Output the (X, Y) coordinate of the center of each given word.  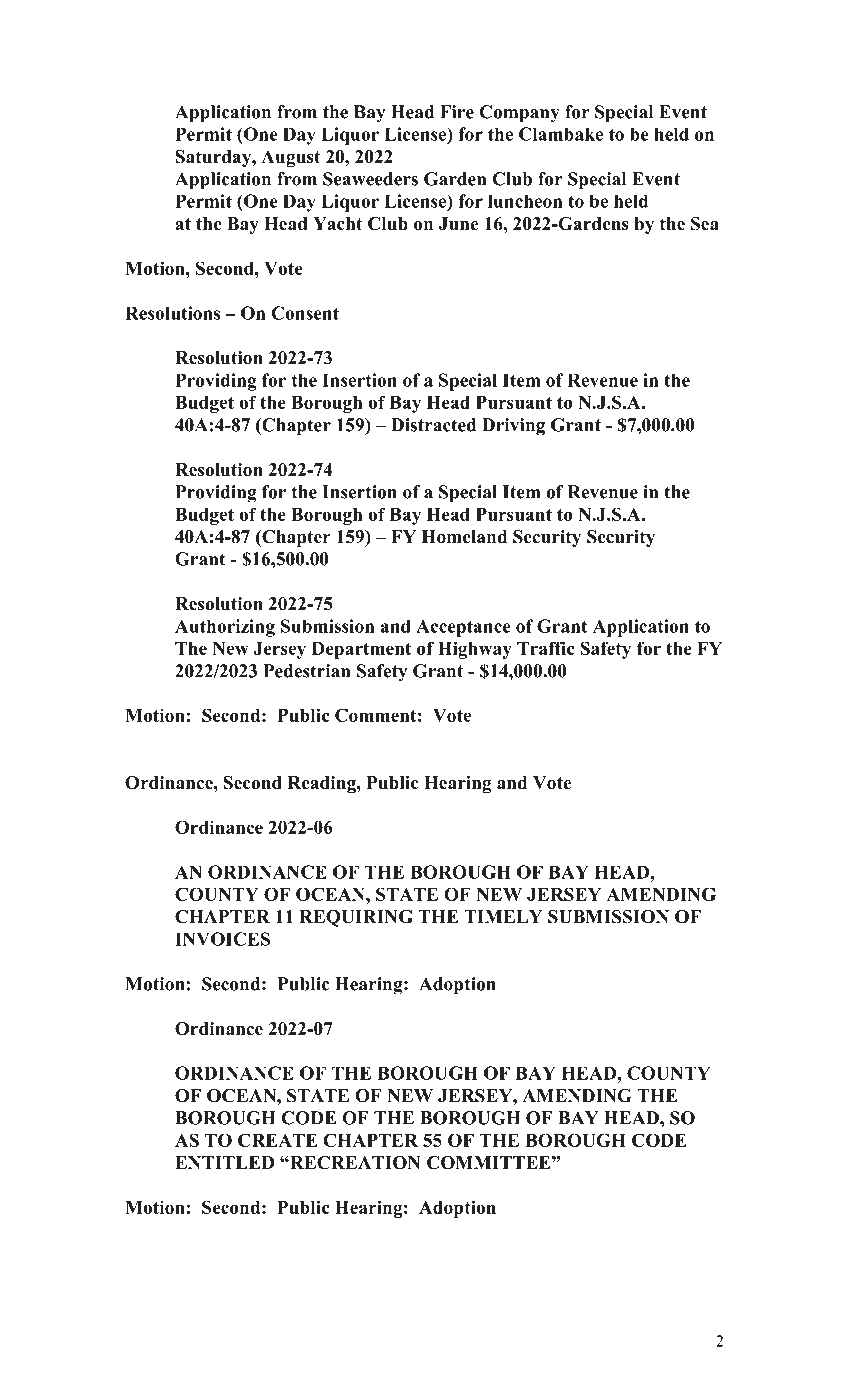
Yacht (338, 224)
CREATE (278, 1140)
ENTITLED (224, 1162)
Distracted (433, 425)
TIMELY (503, 916)
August (291, 158)
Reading (323, 784)
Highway (475, 650)
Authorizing (225, 628)
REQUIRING (356, 918)
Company (520, 114)
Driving (513, 427)
